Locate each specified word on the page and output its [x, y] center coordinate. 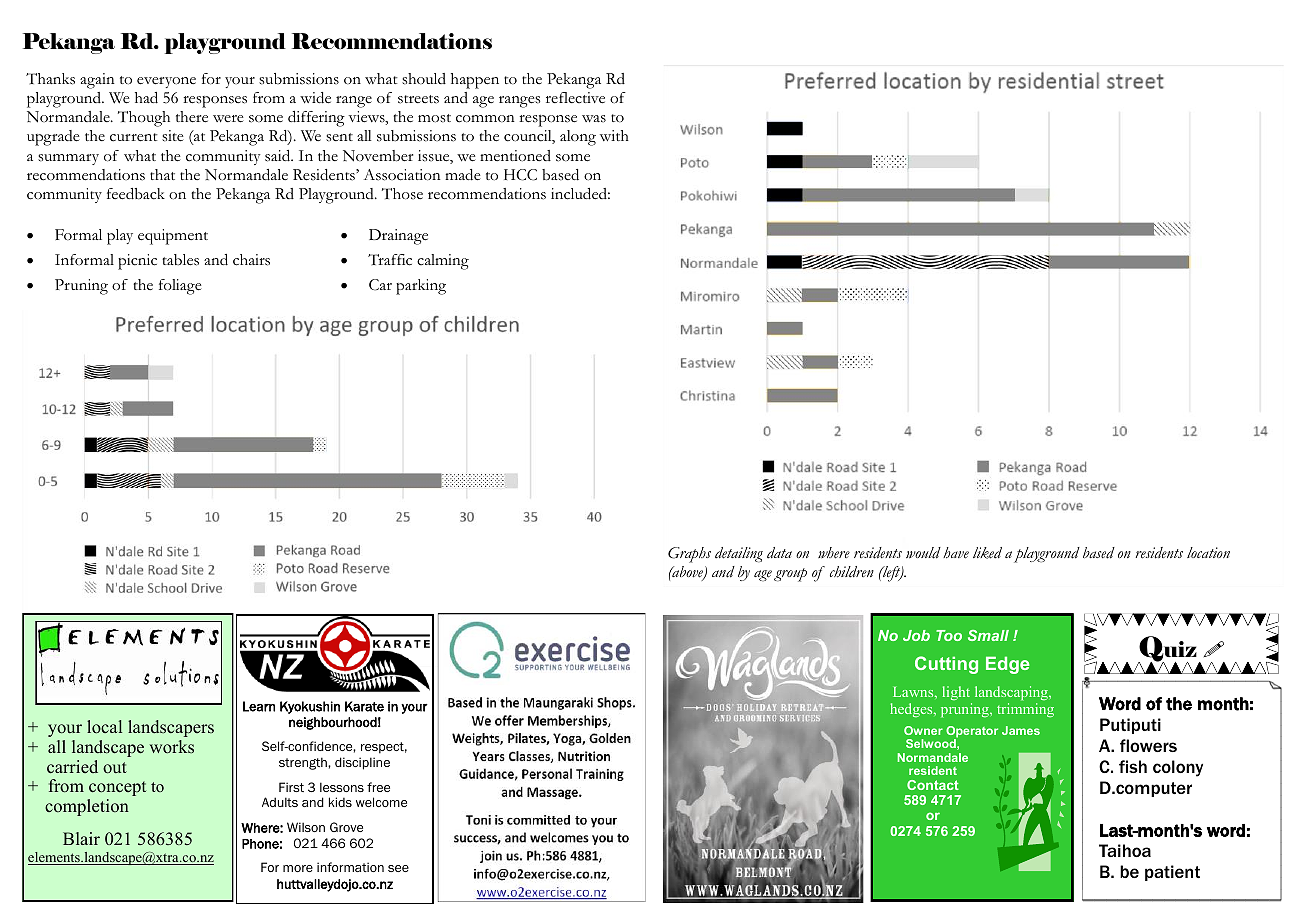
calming [443, 262]
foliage [180, 287]
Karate [364, 706]
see [398, 868]
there [192, 117]
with [614, 135]
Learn [259, 706]
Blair [81, 838]
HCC [520, 175]
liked [987, 553]
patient [1172, 873]
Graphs [689, 555]
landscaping [1012, 695]
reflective [575, 98]
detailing [739, 554]
